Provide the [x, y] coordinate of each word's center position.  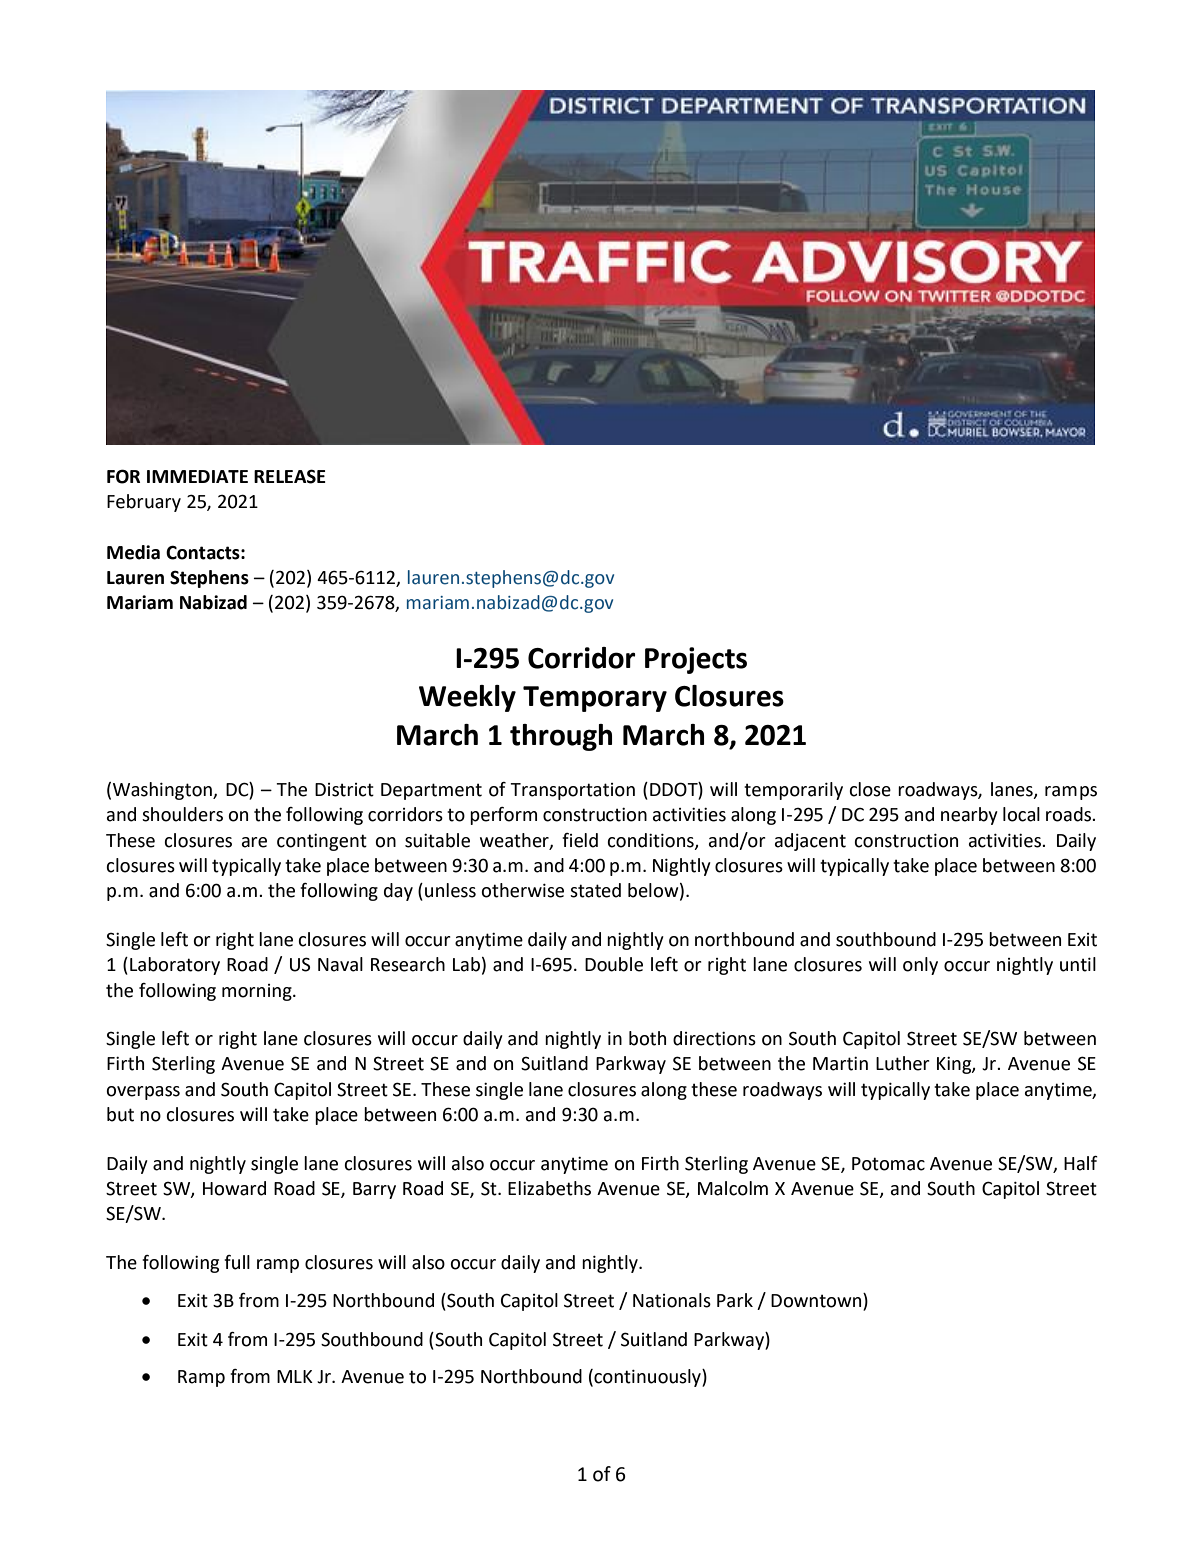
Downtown [817, 1301]
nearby [969, 816]
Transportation [572, 791]
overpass [143, 1093]
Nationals [672, 1300]
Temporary [595, 699]
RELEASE [290, 476]
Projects [696, 660]
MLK [295, 1376]
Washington [163, 791]
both [647, 1038]
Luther [903, 1063]
